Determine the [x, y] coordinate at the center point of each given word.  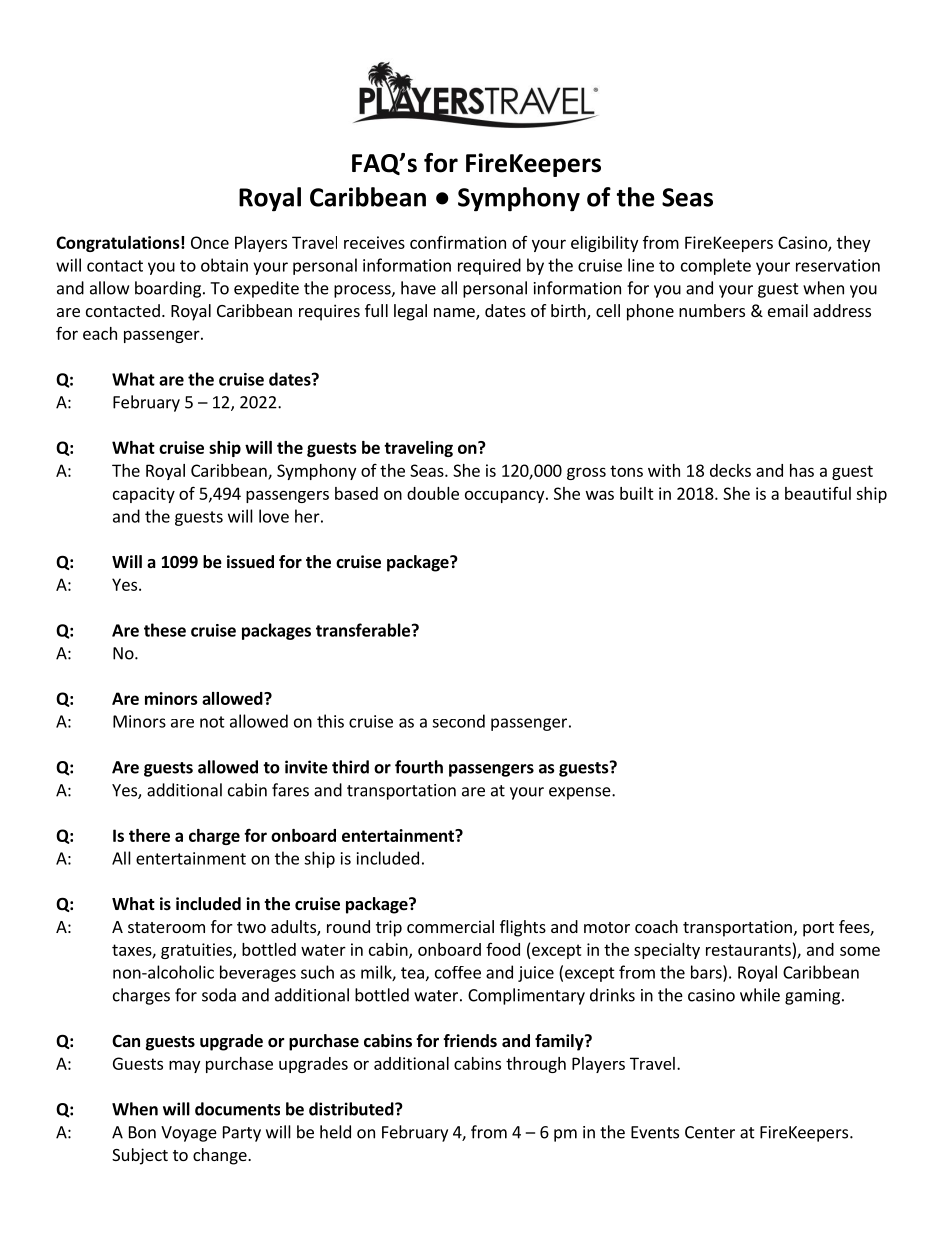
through [536, 1065]
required [489, 266]
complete [716, 266]
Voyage [189, 1134]
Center [710, 1132]
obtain [224, 265]
